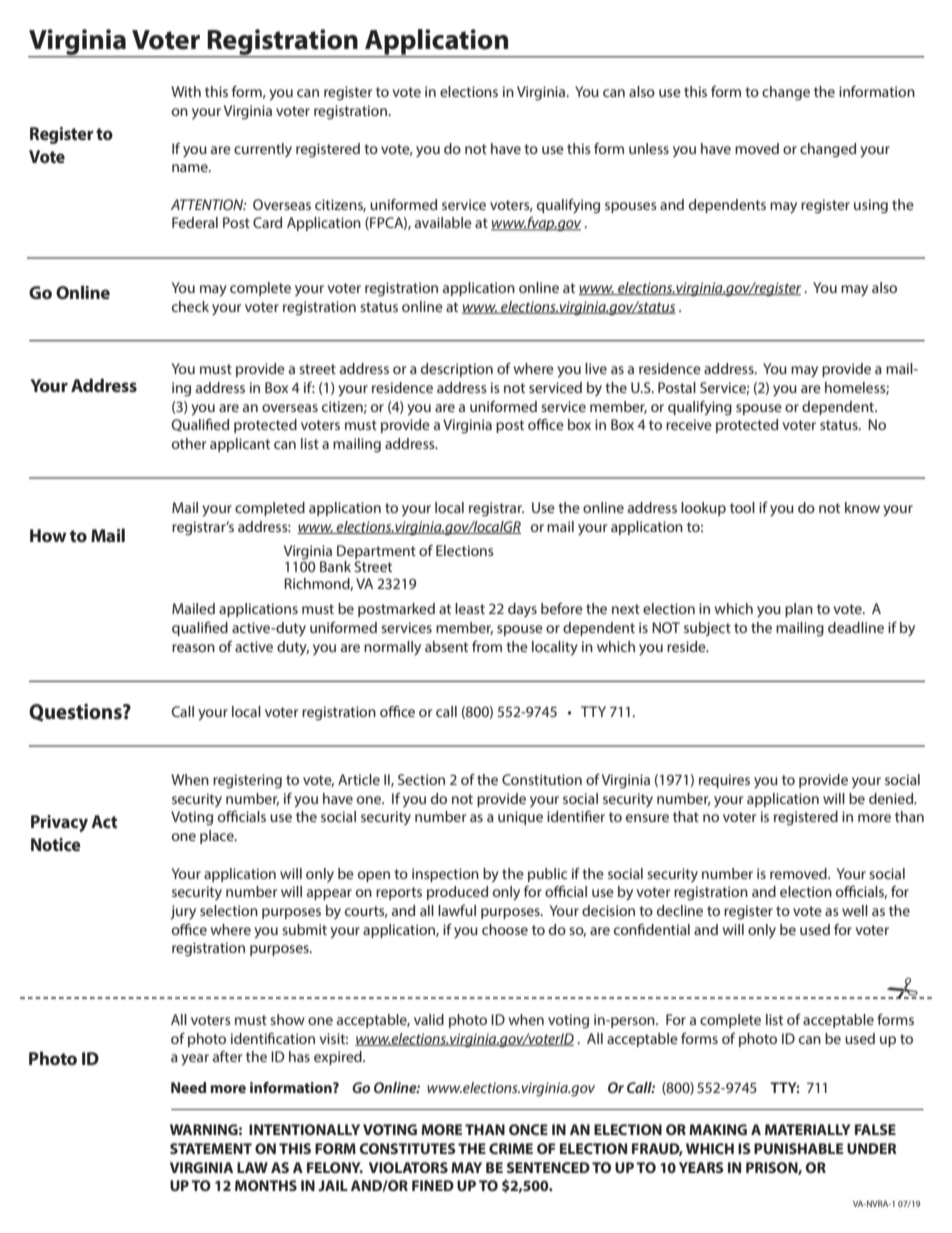  Describe the element at coordinates (649, 148) in the document. I see `unless` at that location.
